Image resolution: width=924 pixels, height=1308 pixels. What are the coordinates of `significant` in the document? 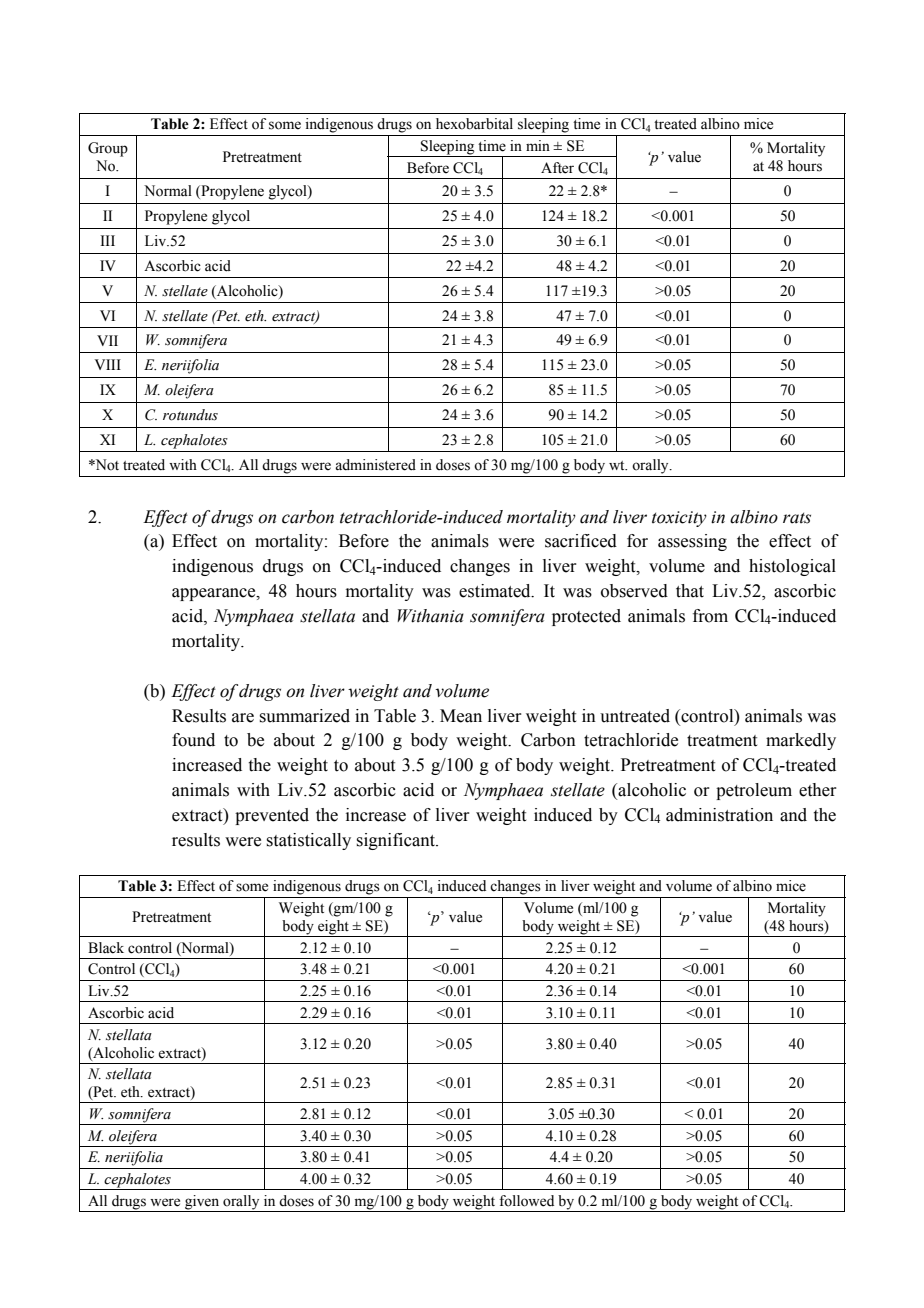 It's located at (396, 841).
